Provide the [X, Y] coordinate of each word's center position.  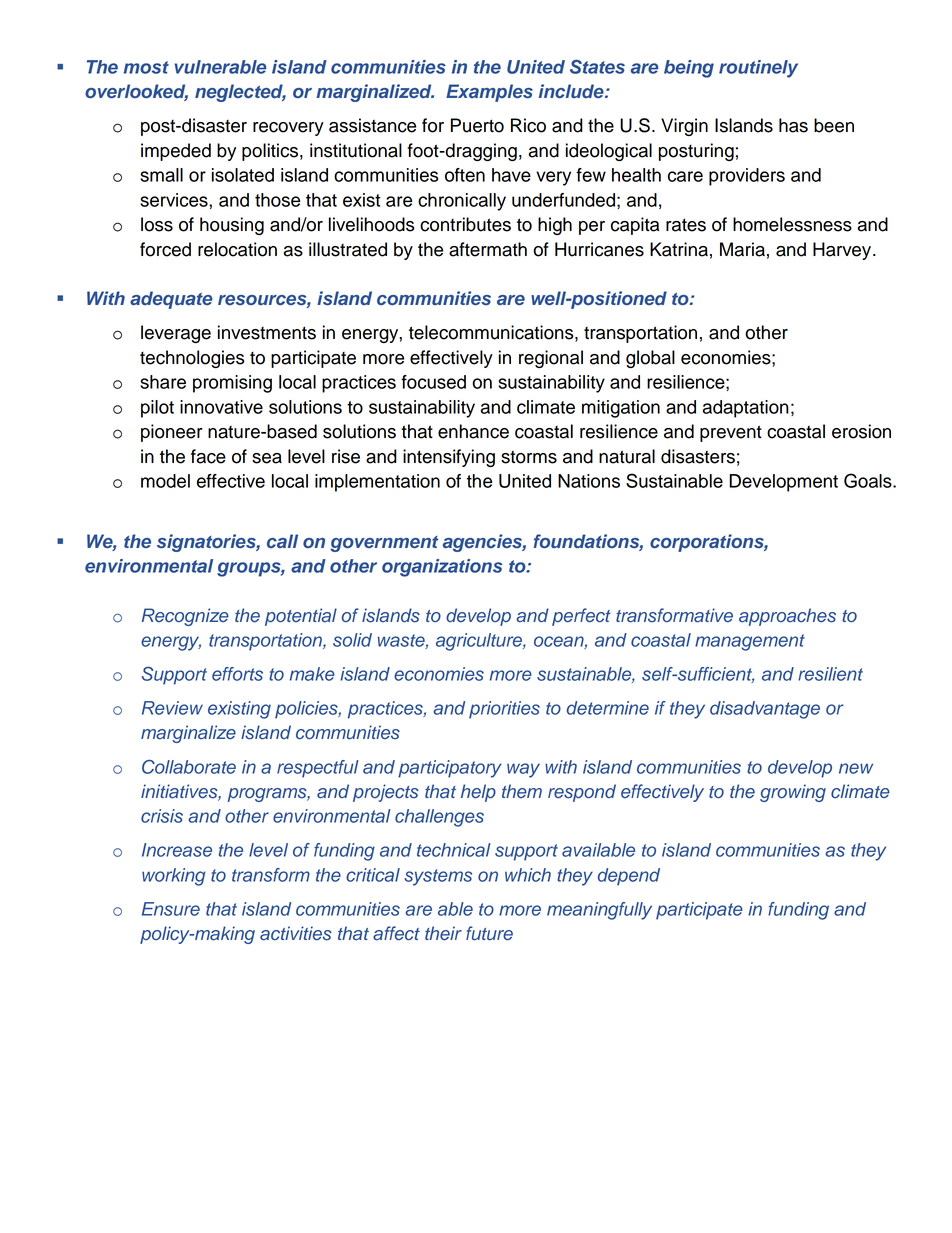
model [165, 481]
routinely [758, 69]
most [146, 67]
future [489, 933]
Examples [489, 93]
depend [629, 877]
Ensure [171, 909]
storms [529, 457]
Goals [869, 480]
